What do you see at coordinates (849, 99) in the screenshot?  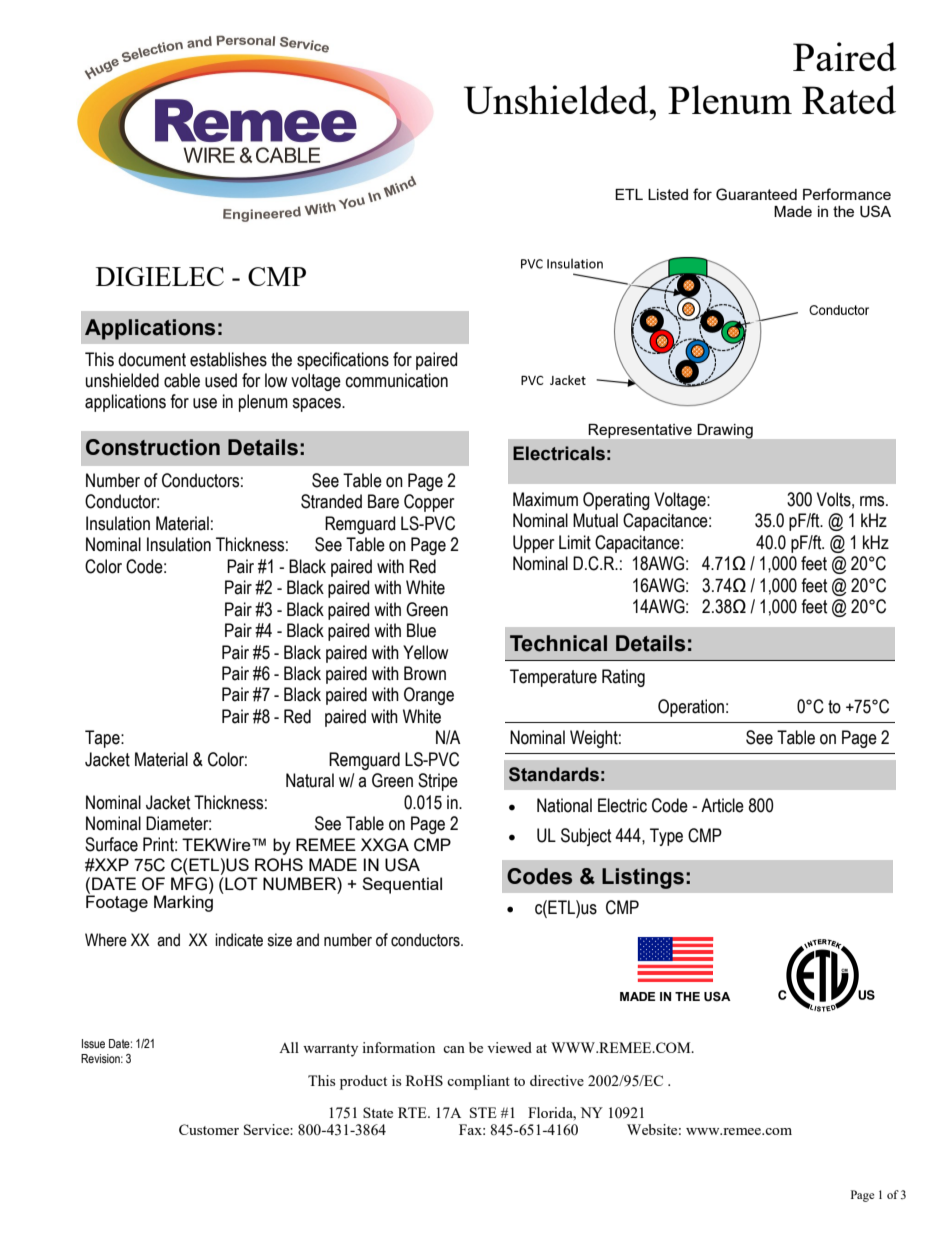 I see `Rated` at bounding box center [849, 99].
